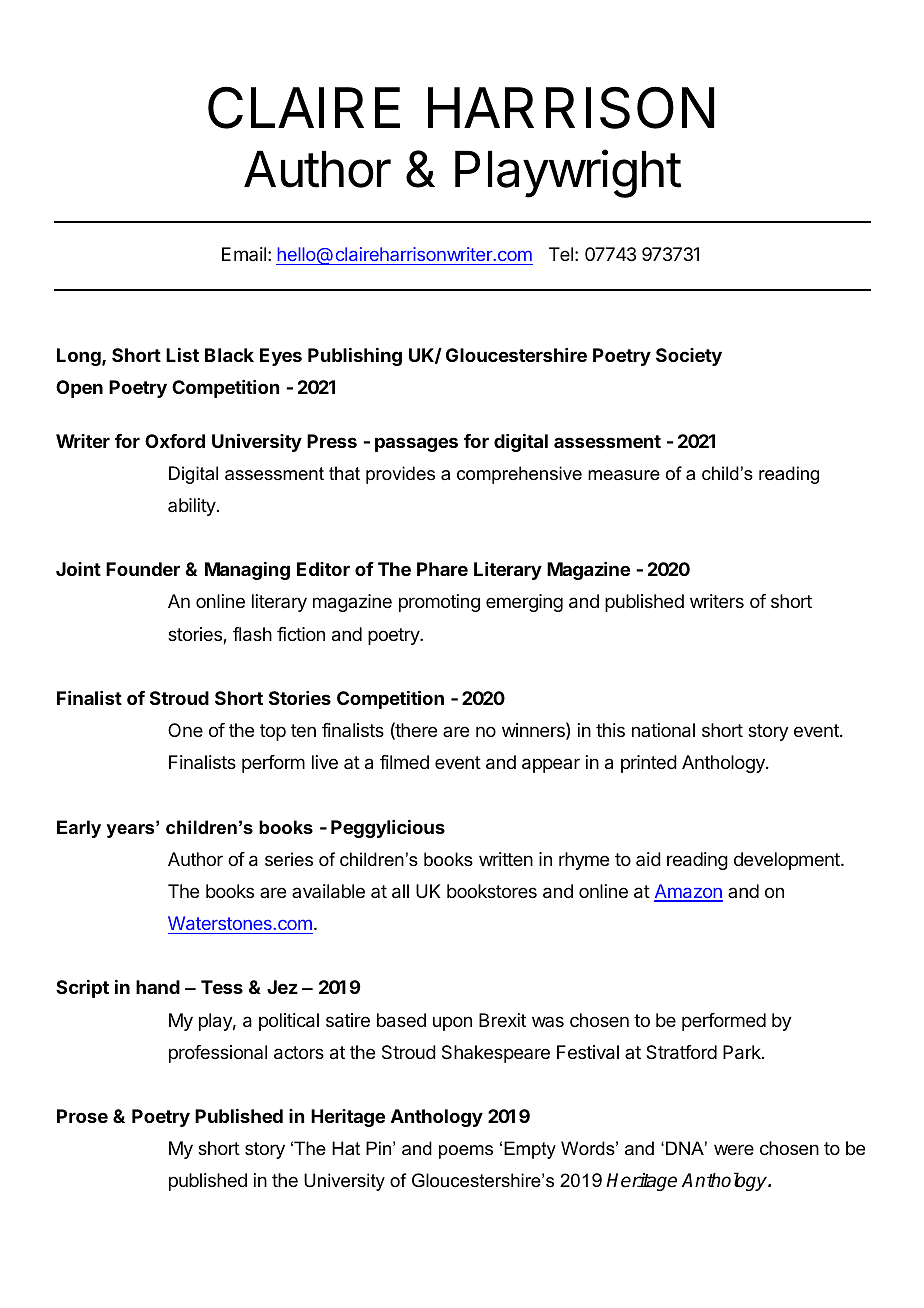 This screenshot has height=1308, width=924. Describe the element at coordinates (561, 254) in the screenshot. I see `Tel` at that location.
